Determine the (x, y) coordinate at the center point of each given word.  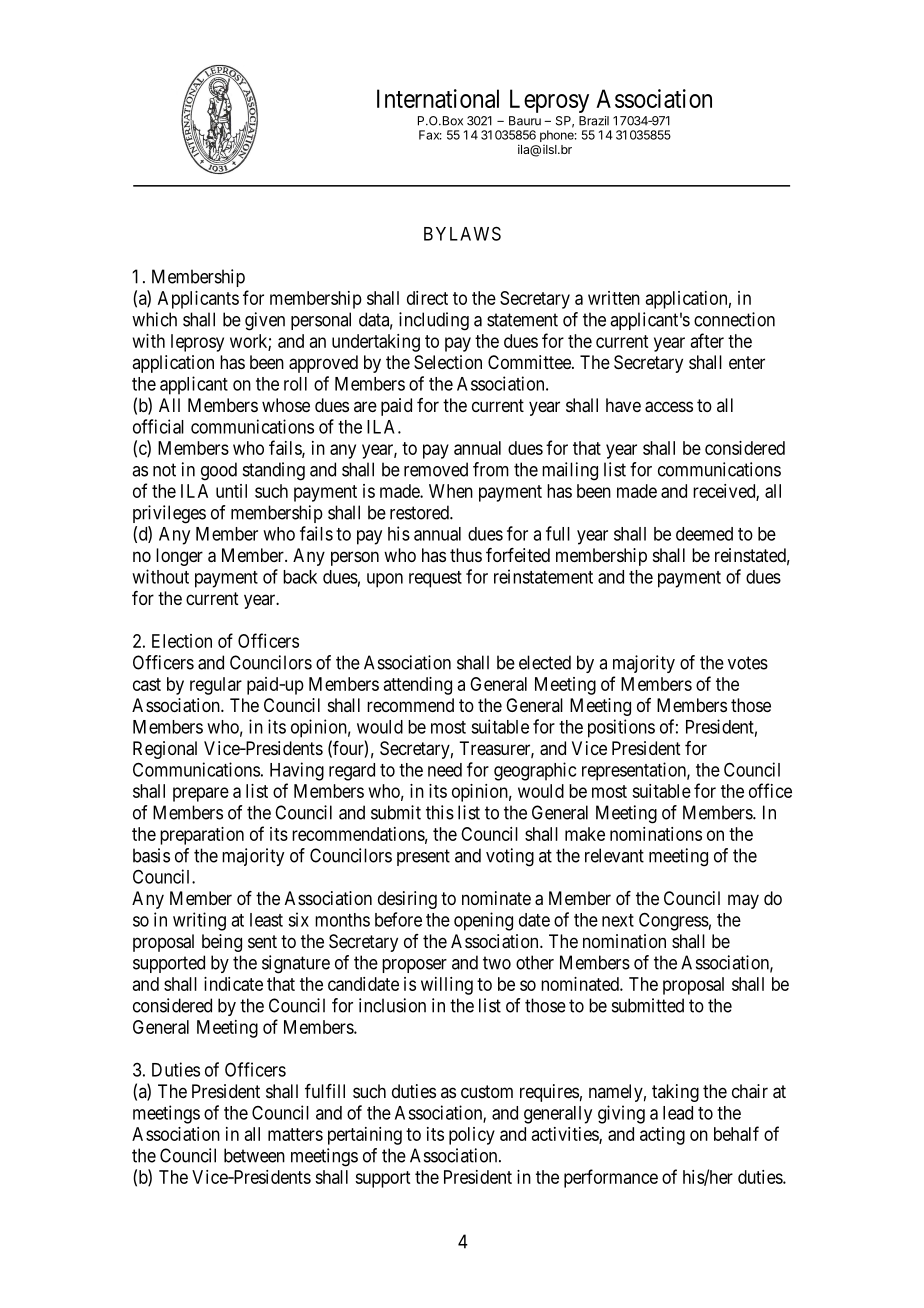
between (254, 1155)
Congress (674, 921)
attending (418, 686)
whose (286, 405)
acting (662, 1136)
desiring (407, 900)
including (434, 321)
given (265, 321)
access (669, 407)
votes (748, 663)
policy (472, 1136)
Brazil (594, 121)
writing (199, 921)
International (438, 98)
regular (216, 686)
